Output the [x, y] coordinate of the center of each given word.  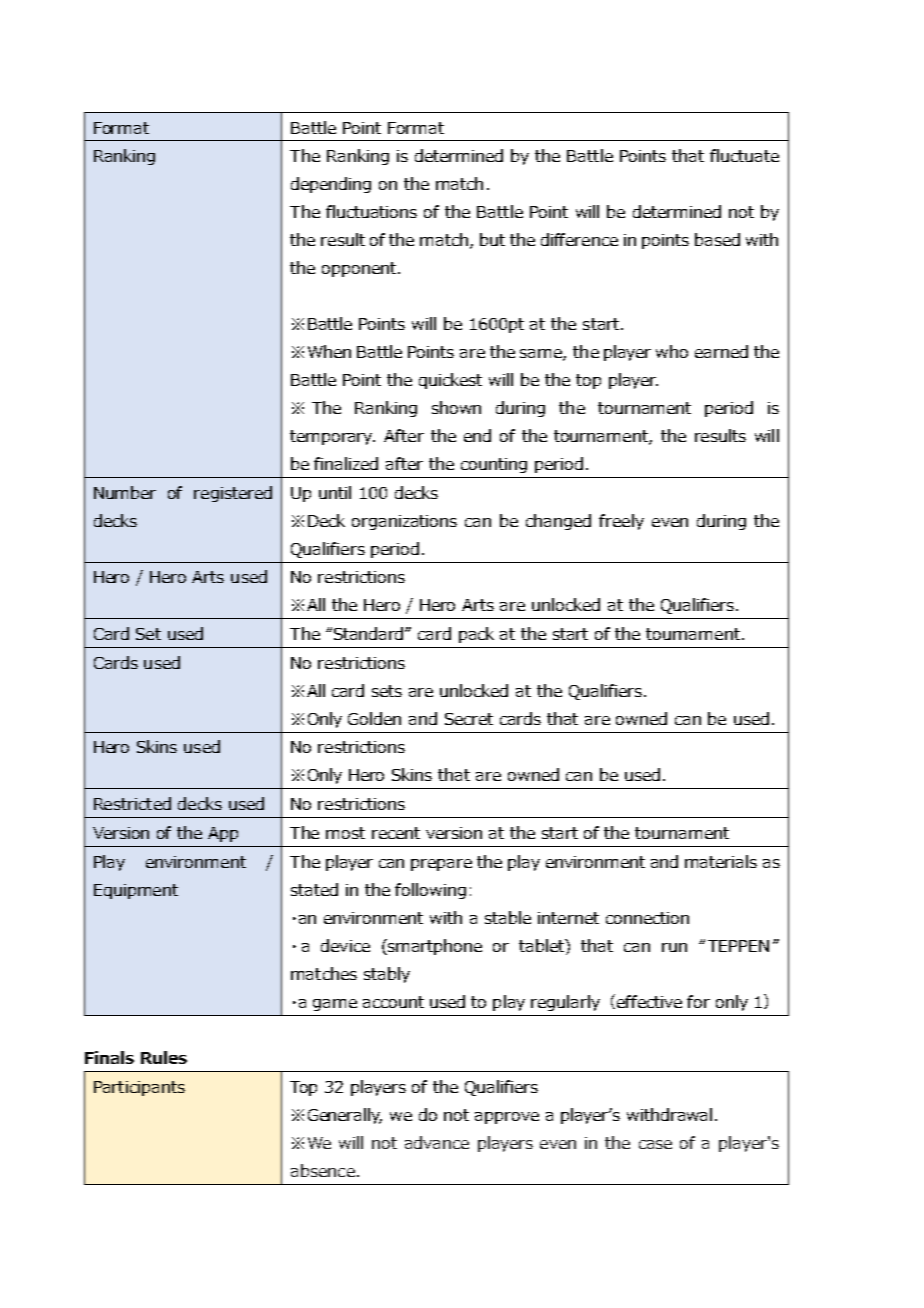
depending [331, 185]
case [655, 1144]
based [717, 239]
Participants [139, 1088]
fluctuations [371, 211]
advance [437, 1142]
